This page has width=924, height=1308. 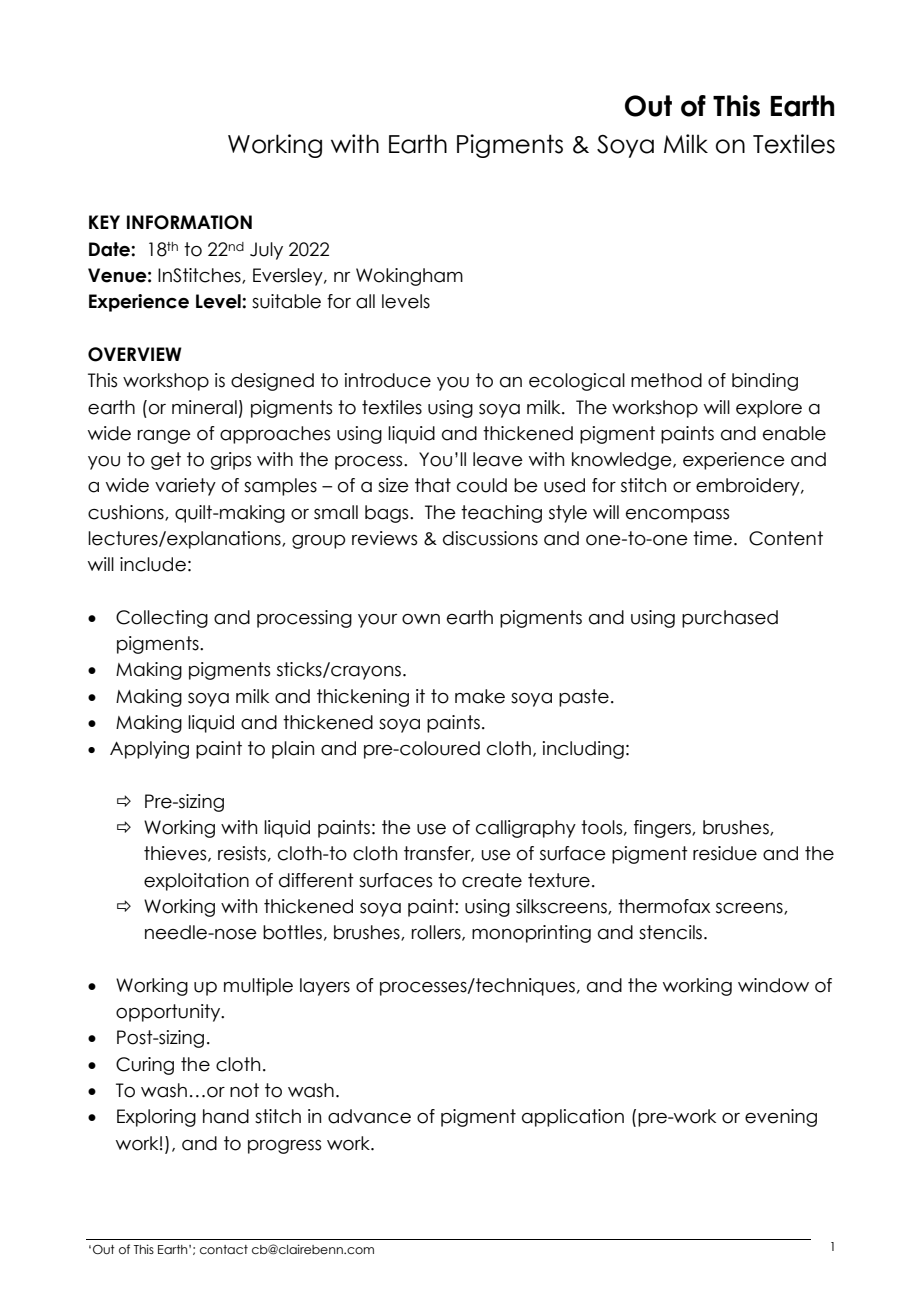 What do you see at coordinates (149, 750) in the page?
I see `Applying` at bounding box center [149, 750].
